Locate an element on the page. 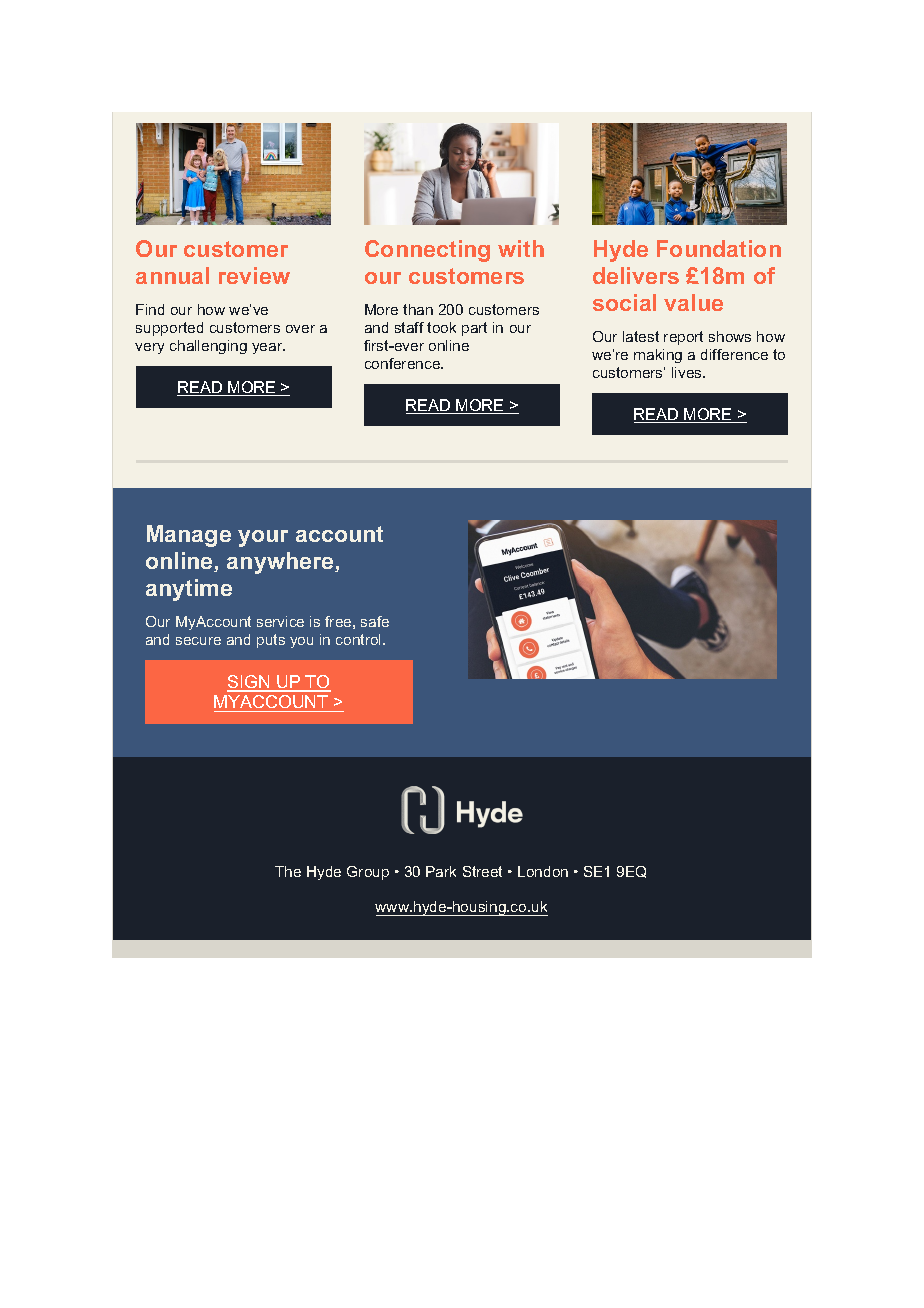  Manage is located at coordinates (189, 536).
